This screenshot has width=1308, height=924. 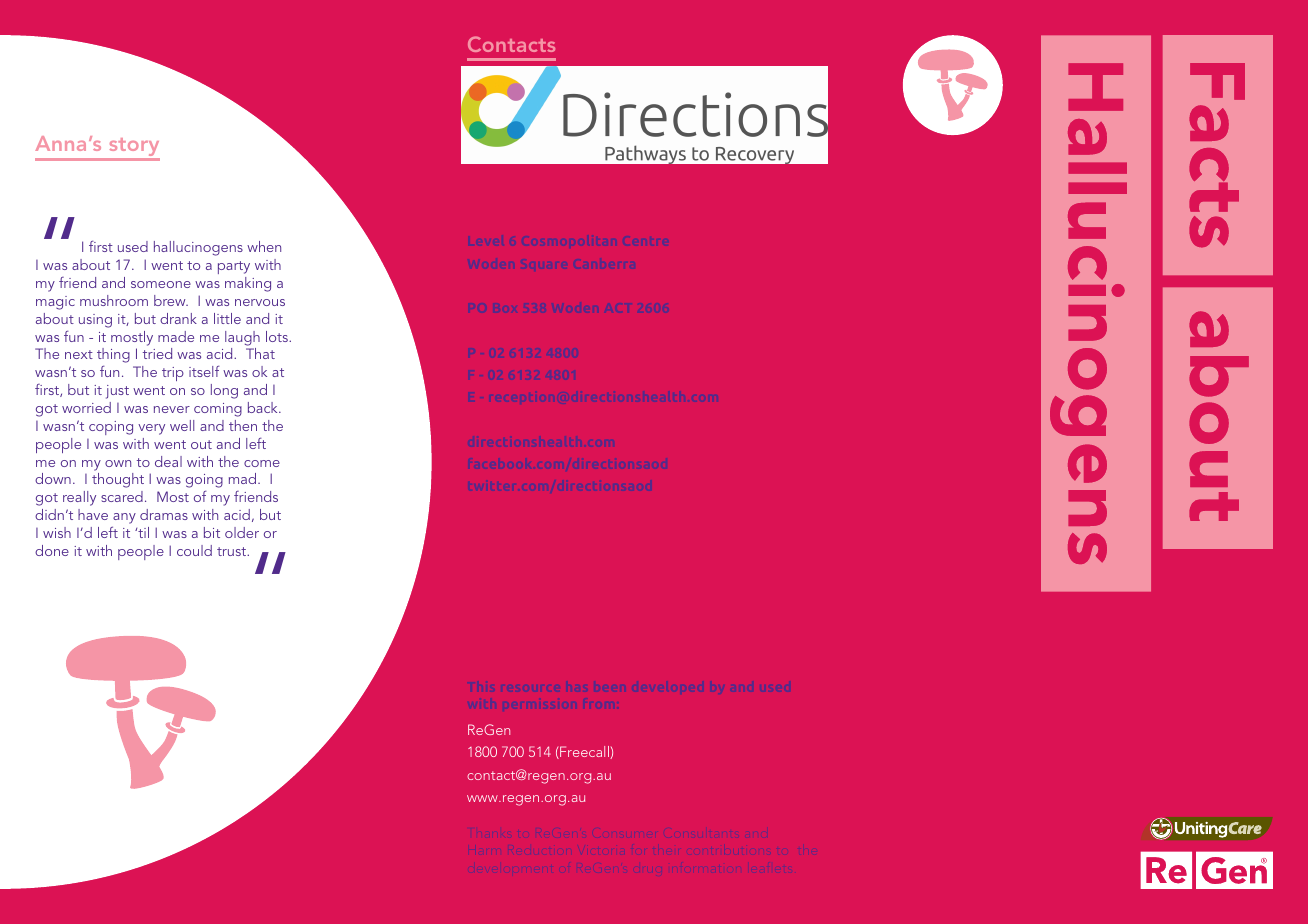 I want to click on magic, so click(x=55, y=303).
